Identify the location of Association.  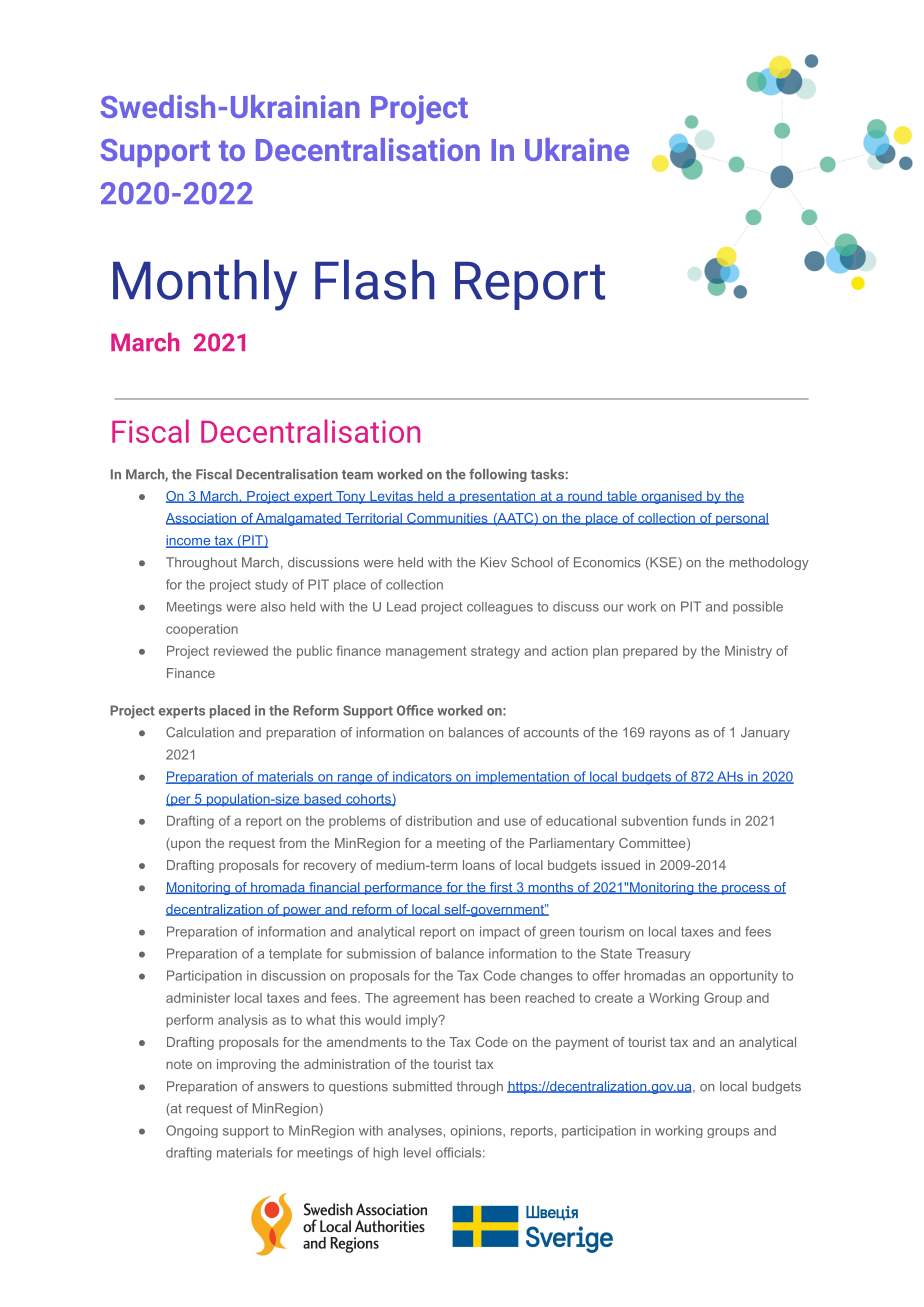
(202, 519).
